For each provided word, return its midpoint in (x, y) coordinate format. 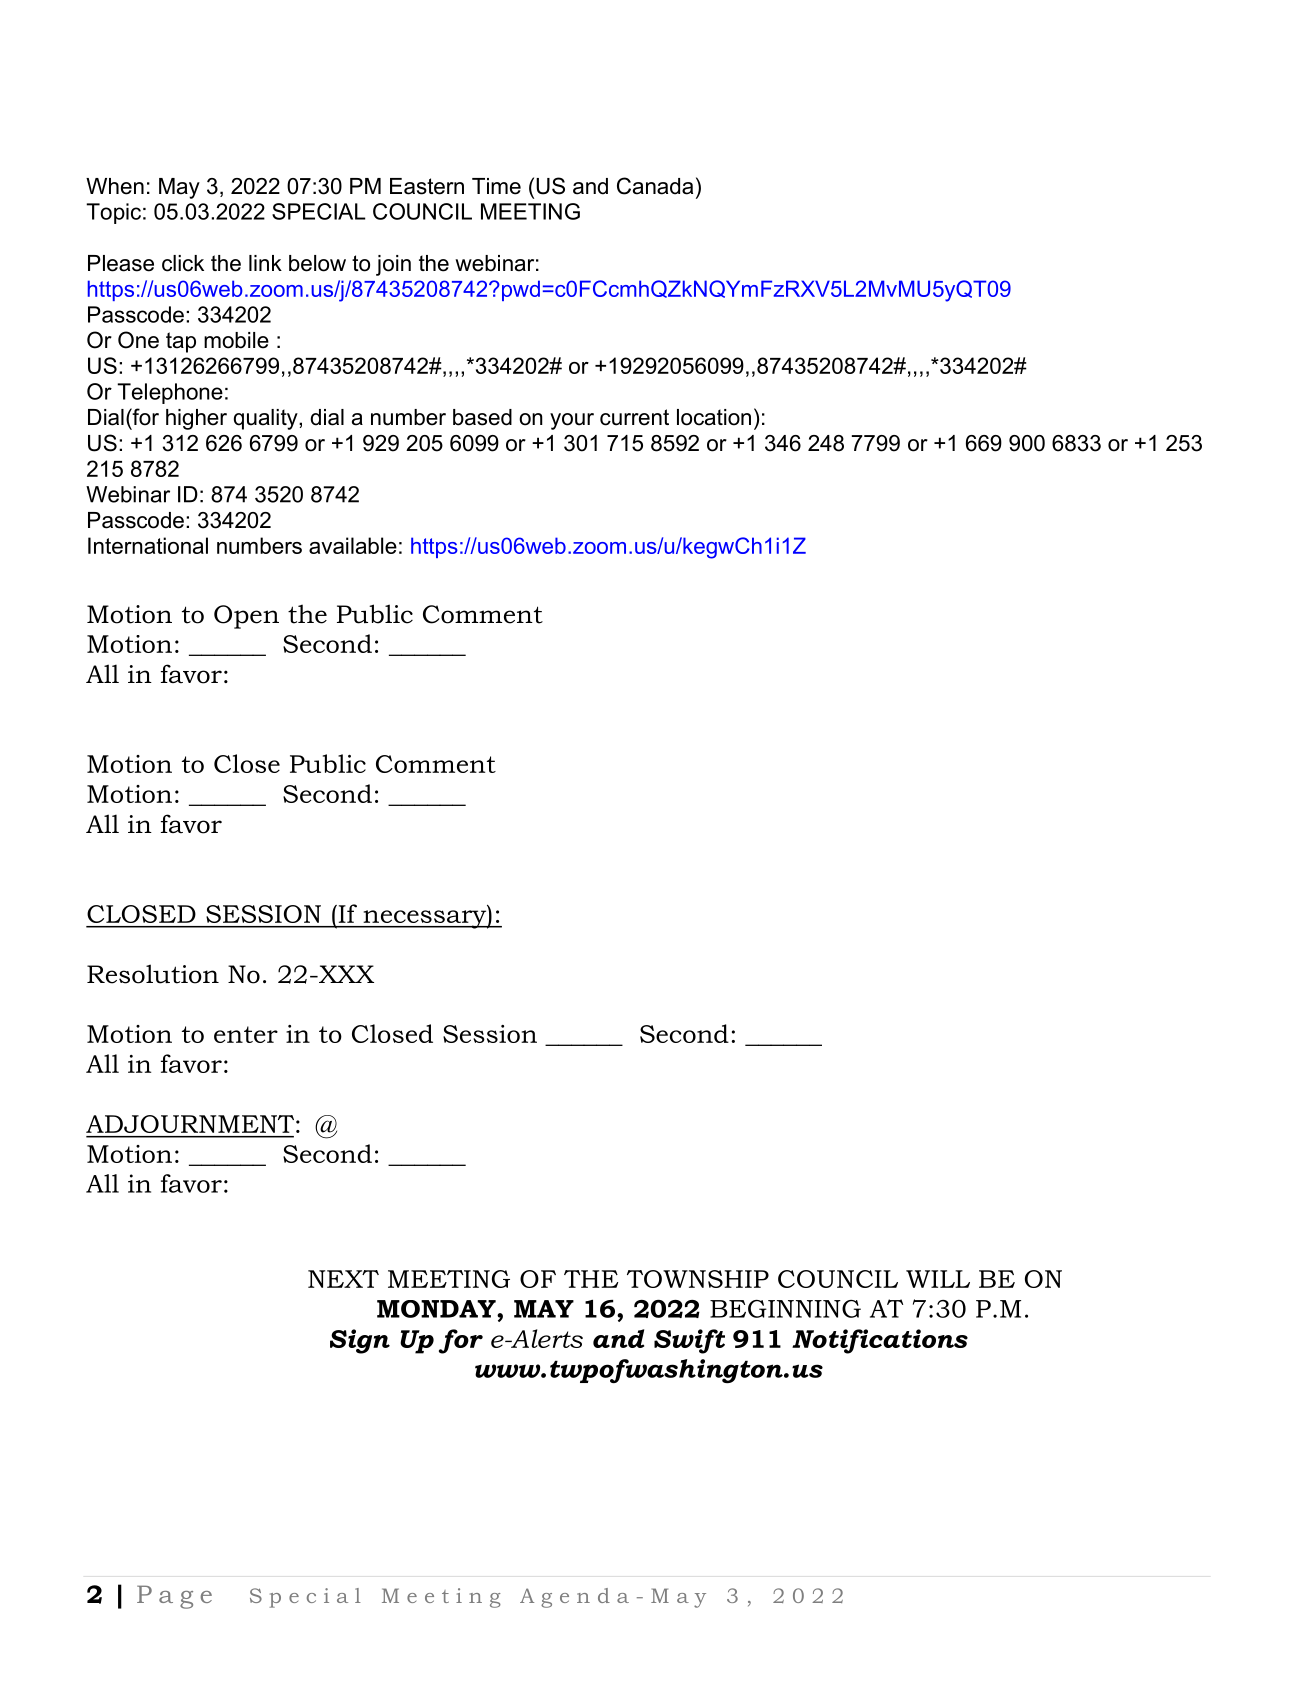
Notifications (880, 1341)
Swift (689, 1341)
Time (496, 186)
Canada (655, 186)
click (183, 263)
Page (174, 1597)
